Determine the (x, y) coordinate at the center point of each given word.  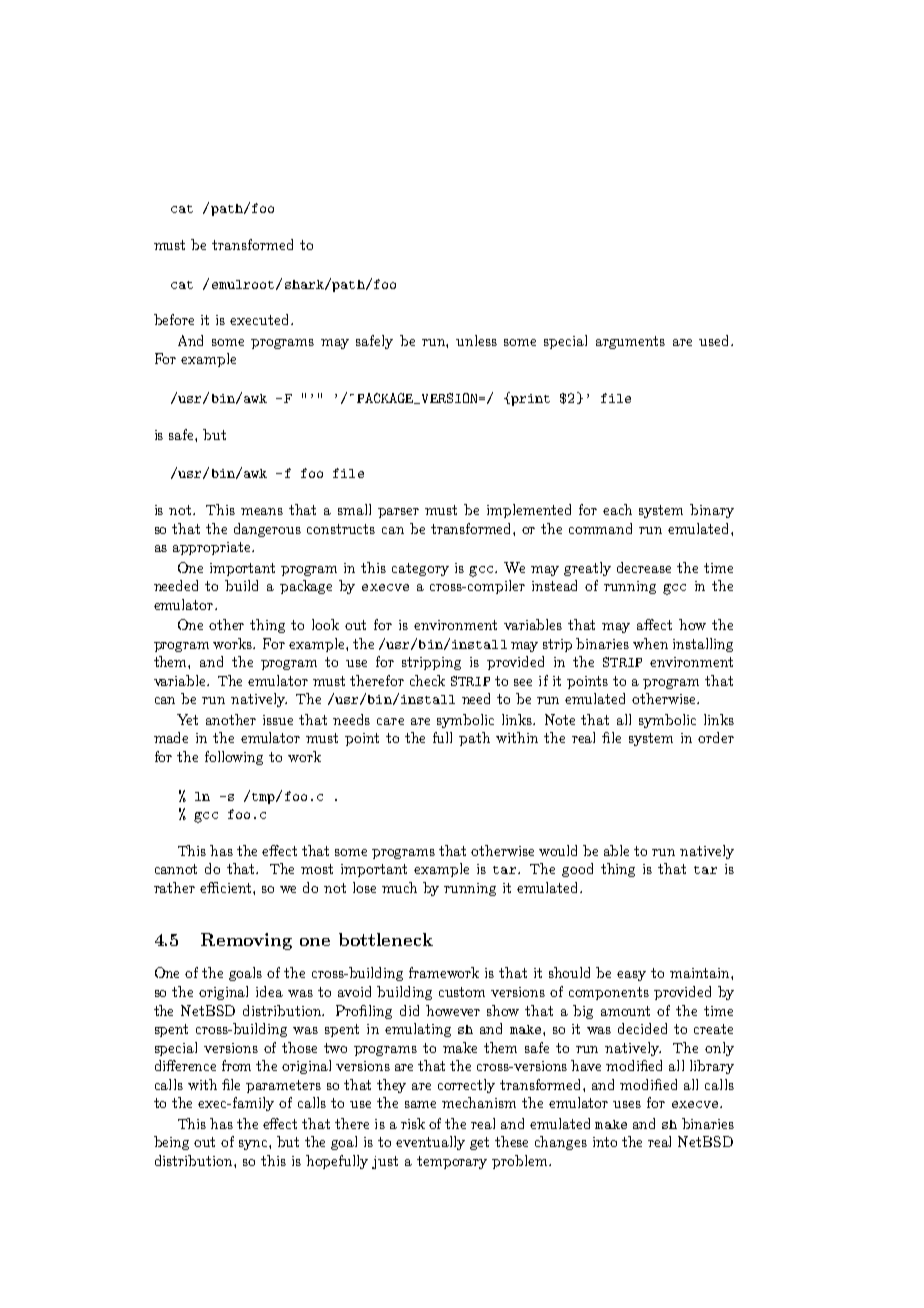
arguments (630, 342)
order (716, 737)
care (390, 721)
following (234, 758)
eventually (430, 1143)
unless (476, 340)
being (171, 1143)
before (174, 319)
